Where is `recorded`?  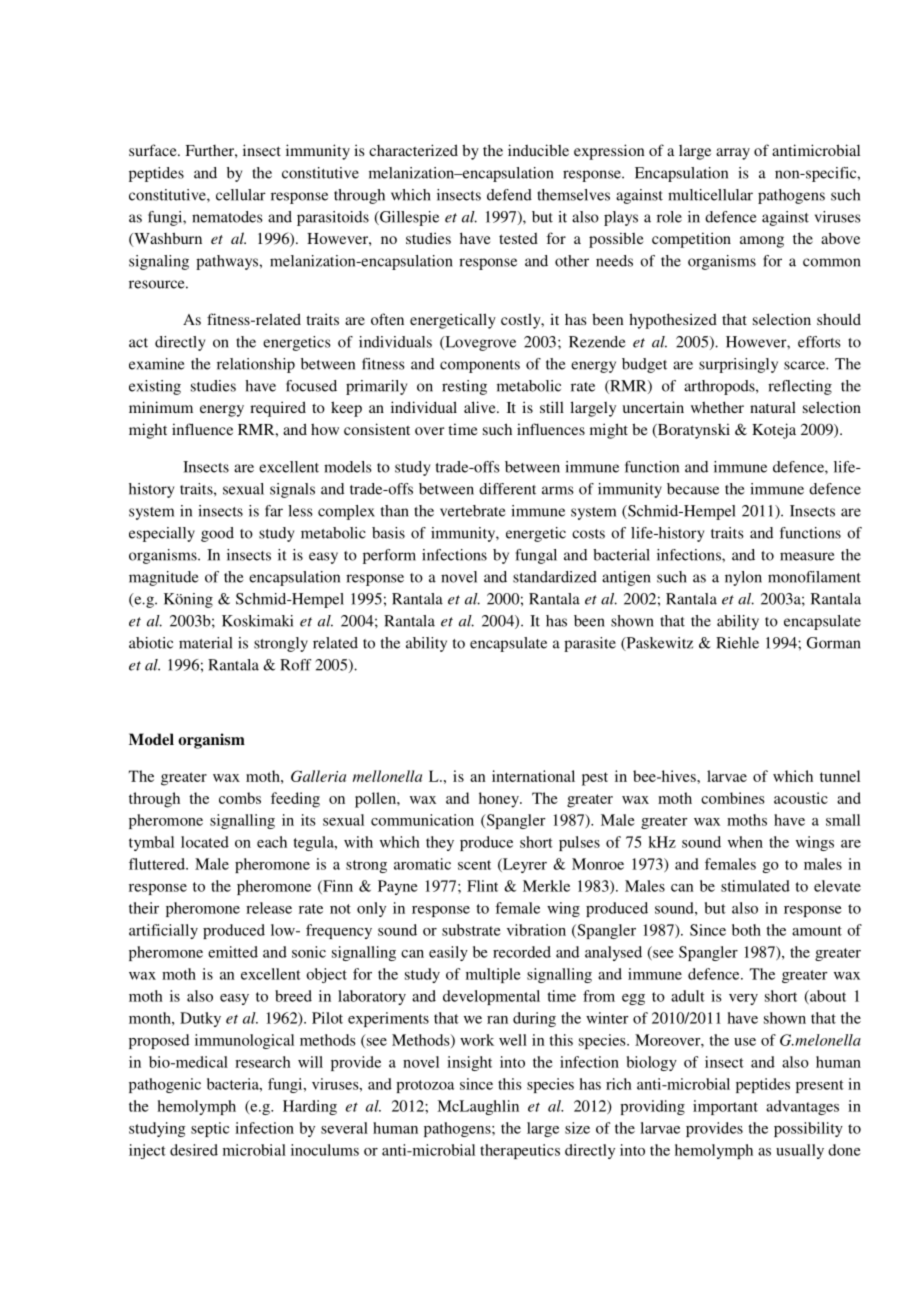
recorded is located at coordinates (522, 952).
